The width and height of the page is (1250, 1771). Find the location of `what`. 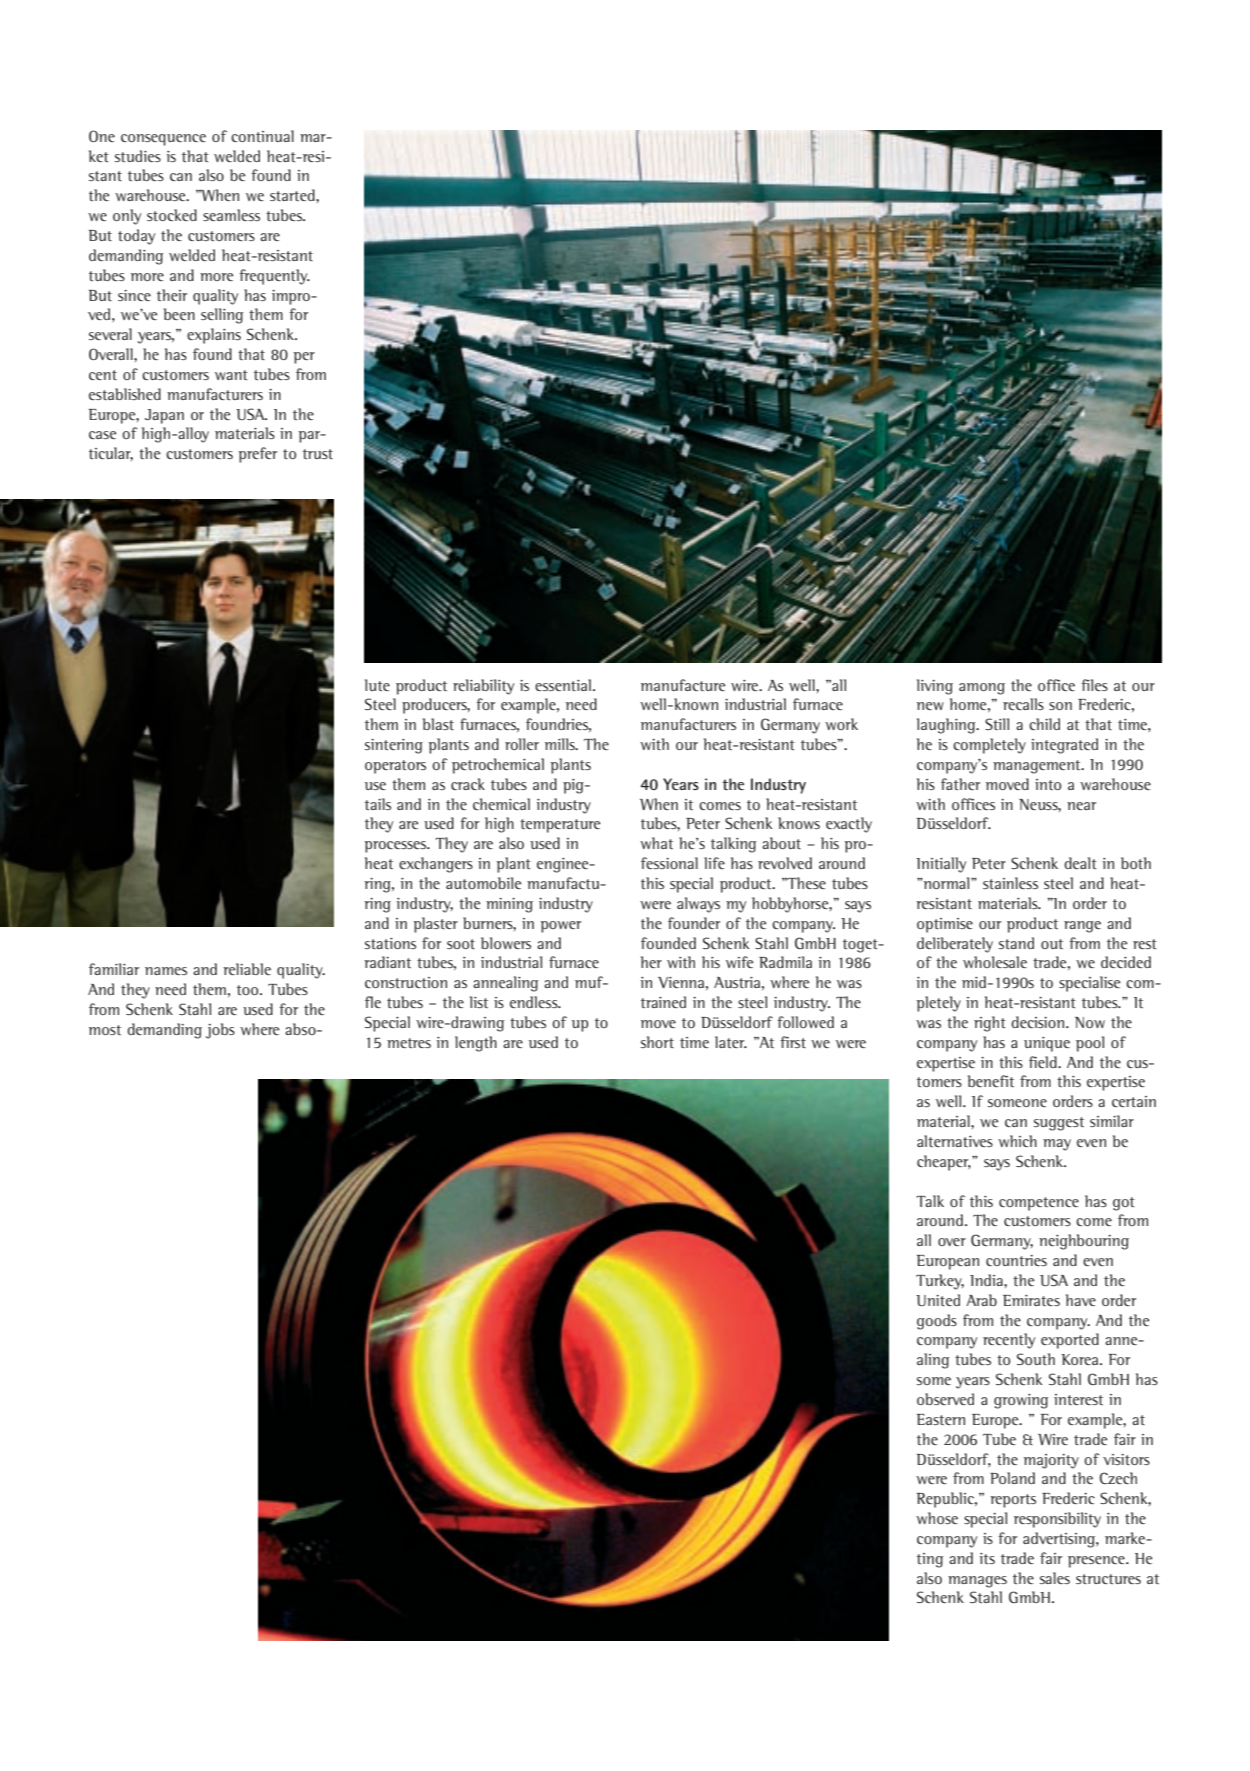

what is located at coordinates (656, 843).
